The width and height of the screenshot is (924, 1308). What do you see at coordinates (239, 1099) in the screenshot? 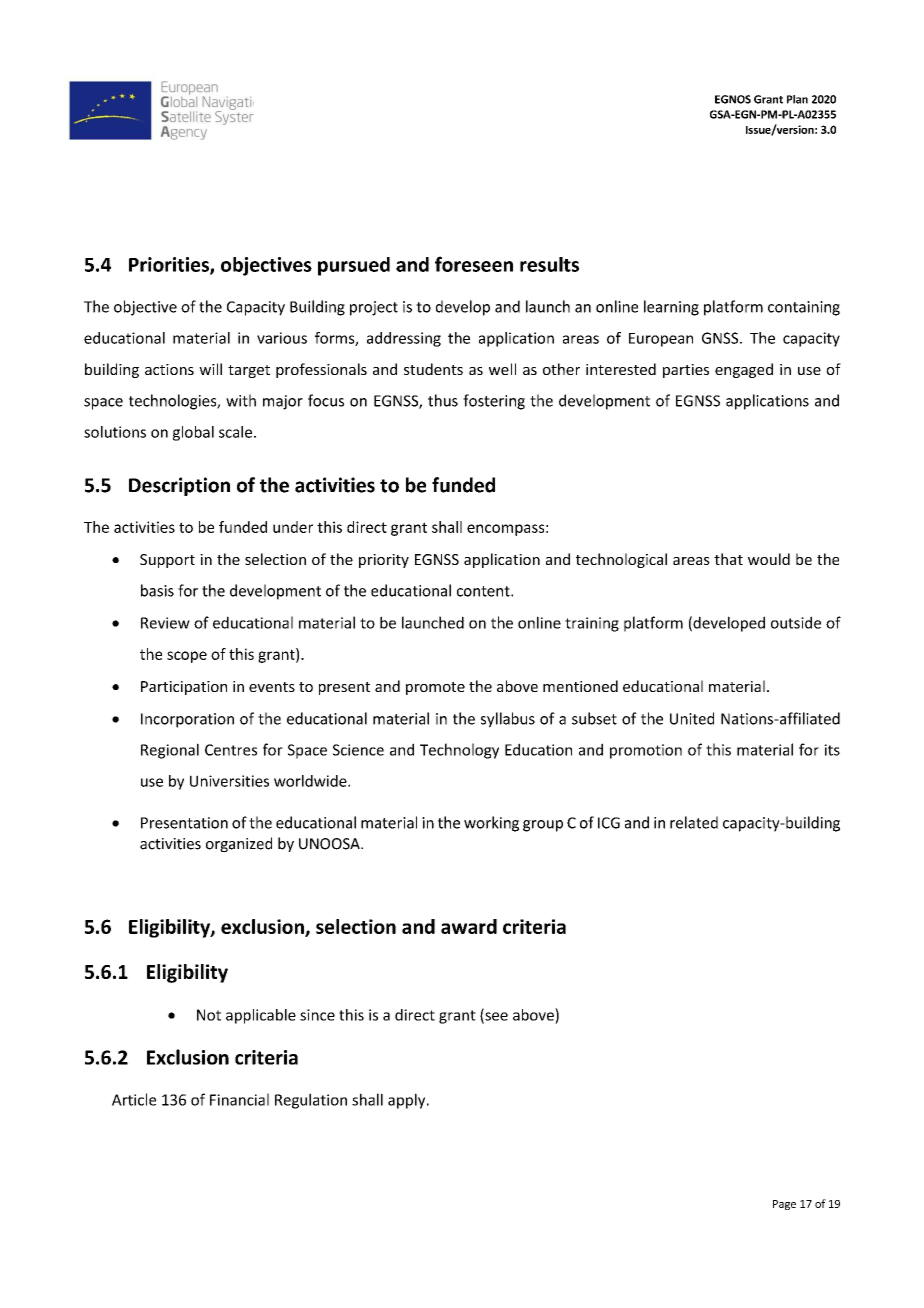
I see `Financial` at bounding box center [239, 1099].
